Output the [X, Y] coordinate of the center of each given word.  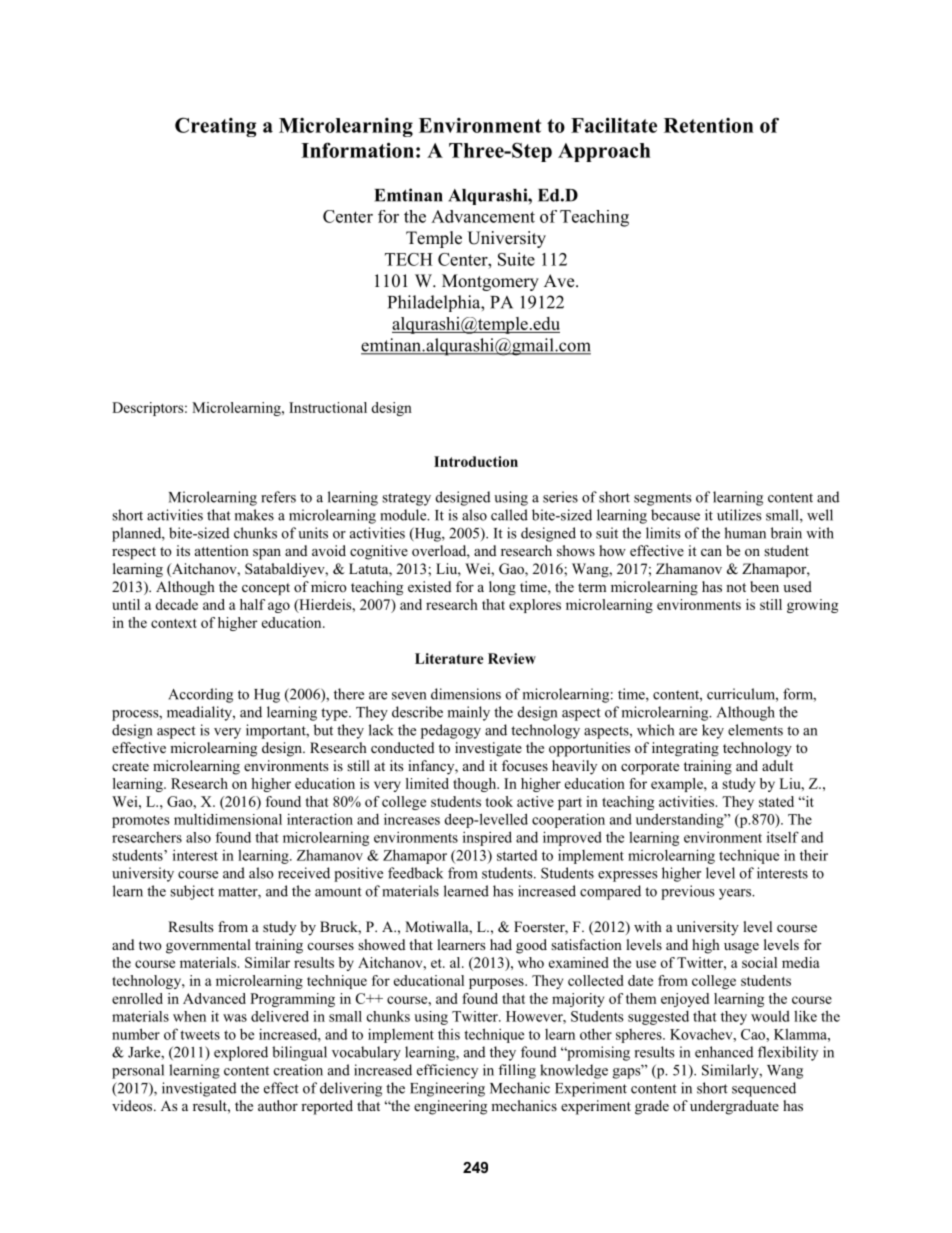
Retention [709, 125]
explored [241, 1053]
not [736, 587]
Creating [215, 127]
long [502, 588]
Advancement [483, 216]
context [174, 623]
